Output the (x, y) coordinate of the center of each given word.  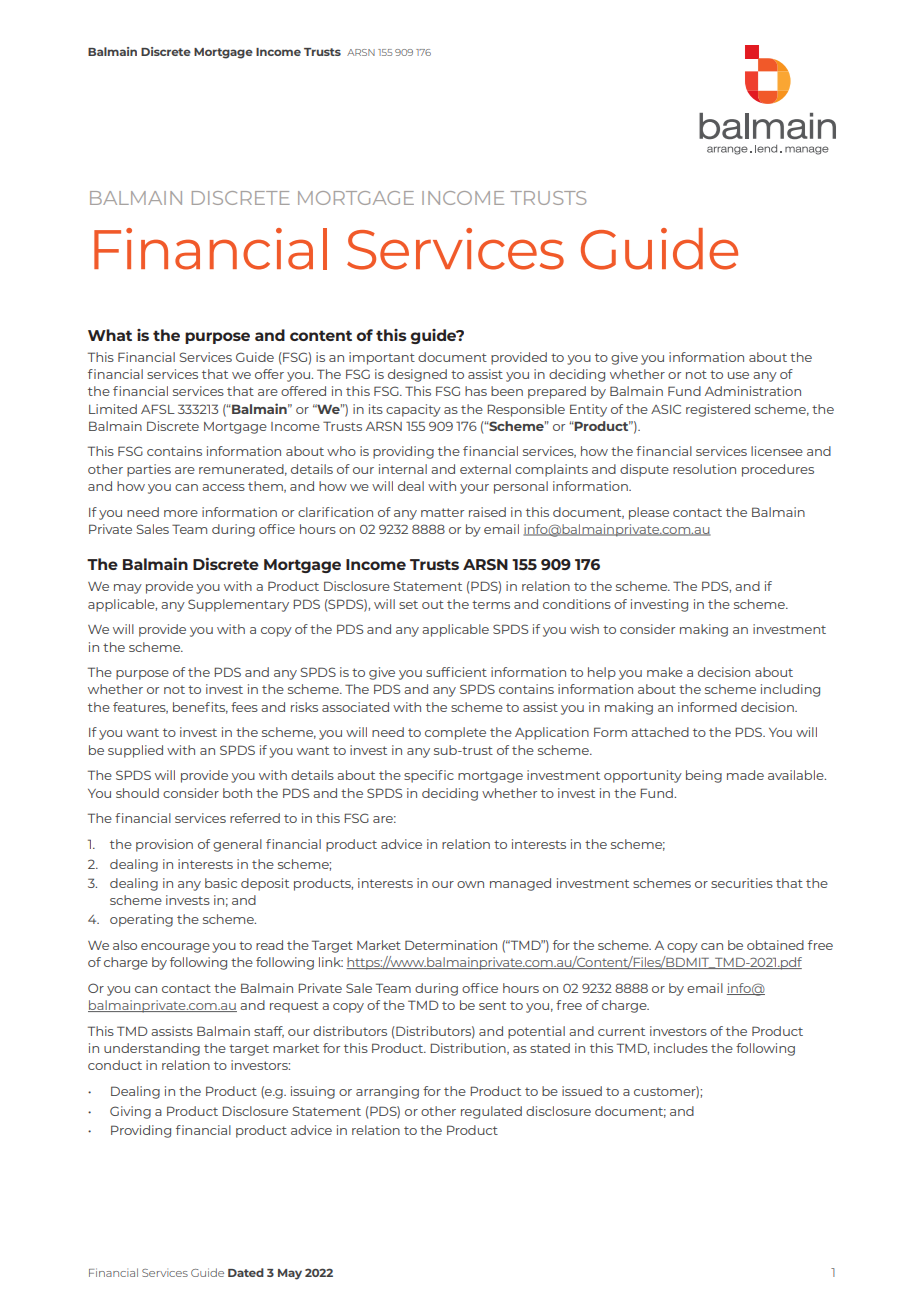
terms (491, 604)
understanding (152, 1049)
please (649, 513)
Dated (246, 1272)
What (110, 335)
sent (492, 1005)
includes (681, 1048)
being (704, 776)
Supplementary (238, 605)
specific (429, 776)
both (237, 793)
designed (417, 375)
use (738, 375)
